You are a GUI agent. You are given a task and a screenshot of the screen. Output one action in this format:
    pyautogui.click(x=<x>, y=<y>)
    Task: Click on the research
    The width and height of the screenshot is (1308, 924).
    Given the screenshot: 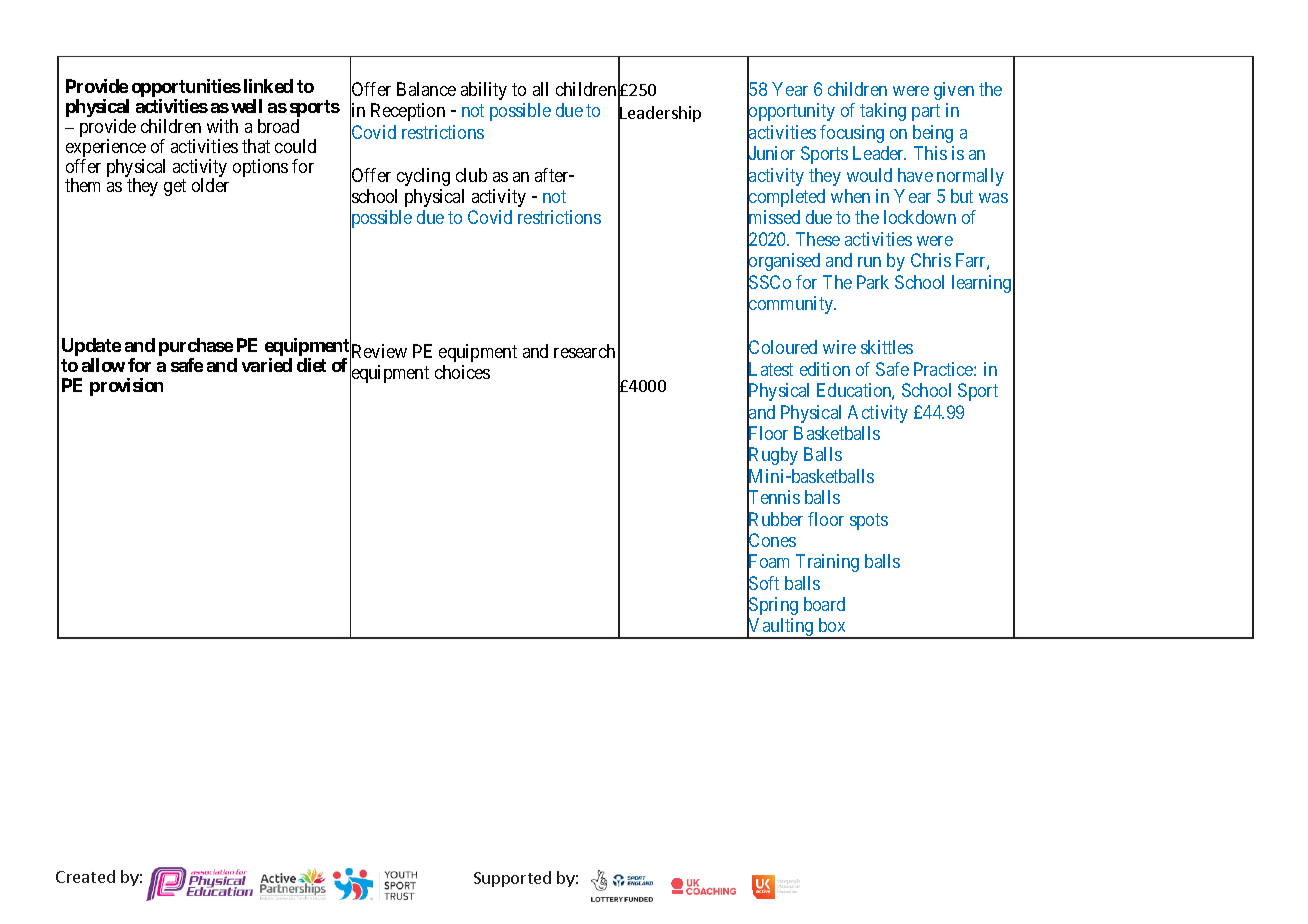 What is the action you would take?
    pyautogui.click(x=584, y=351)
